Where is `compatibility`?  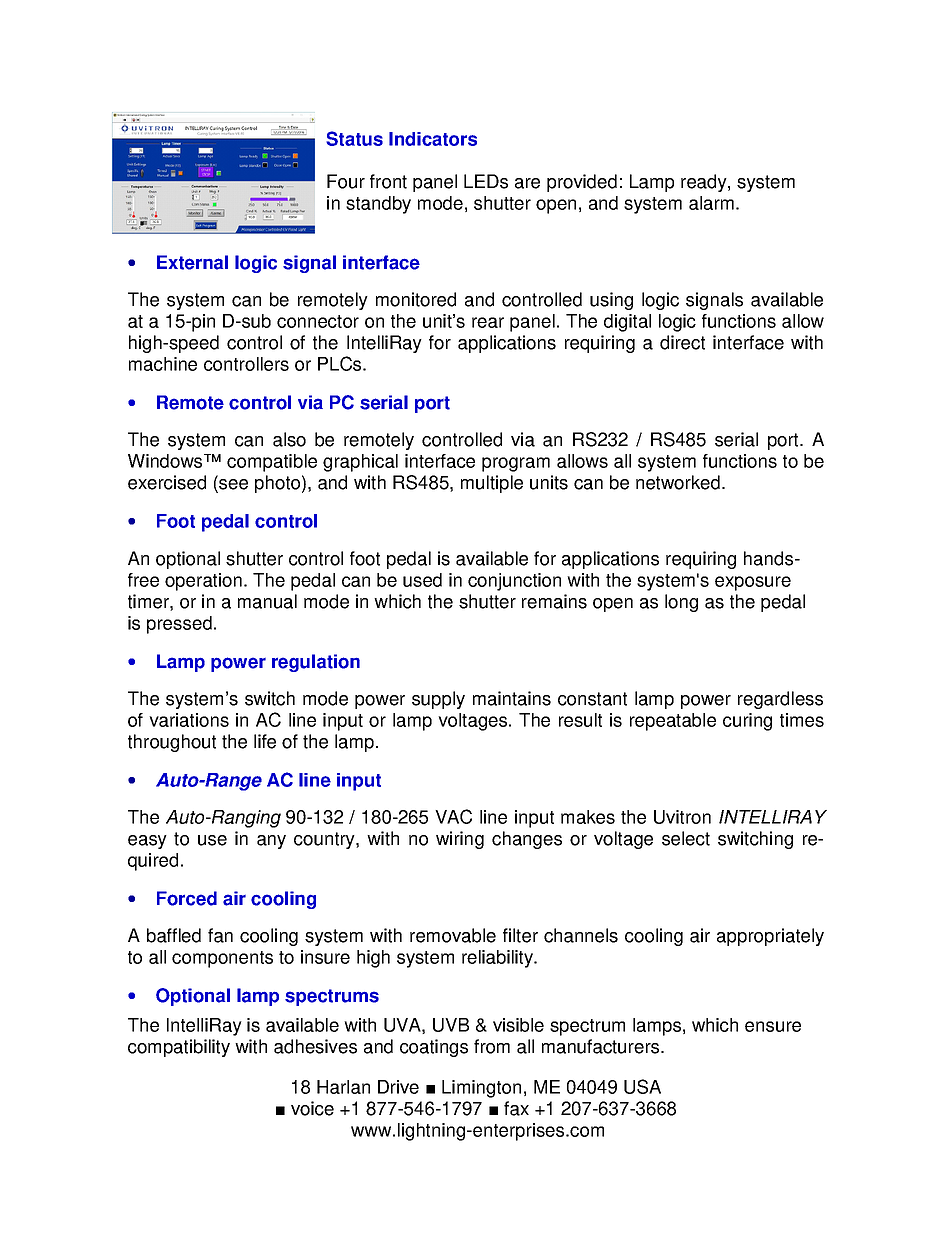
compatibility is located at coordinates (179, 1048).
